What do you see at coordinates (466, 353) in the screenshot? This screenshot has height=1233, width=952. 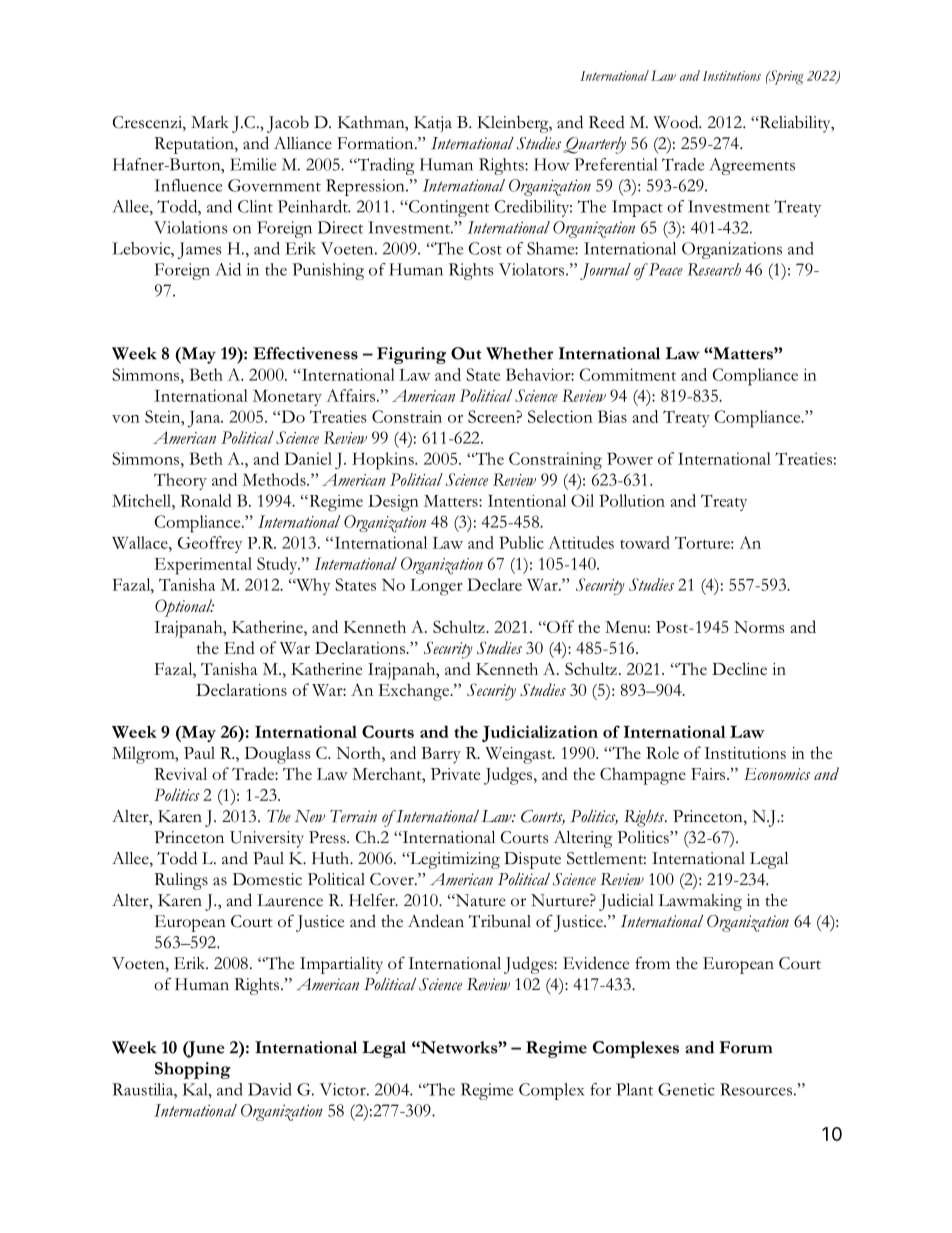 I see `Out` at bounding box center [466, 353].
